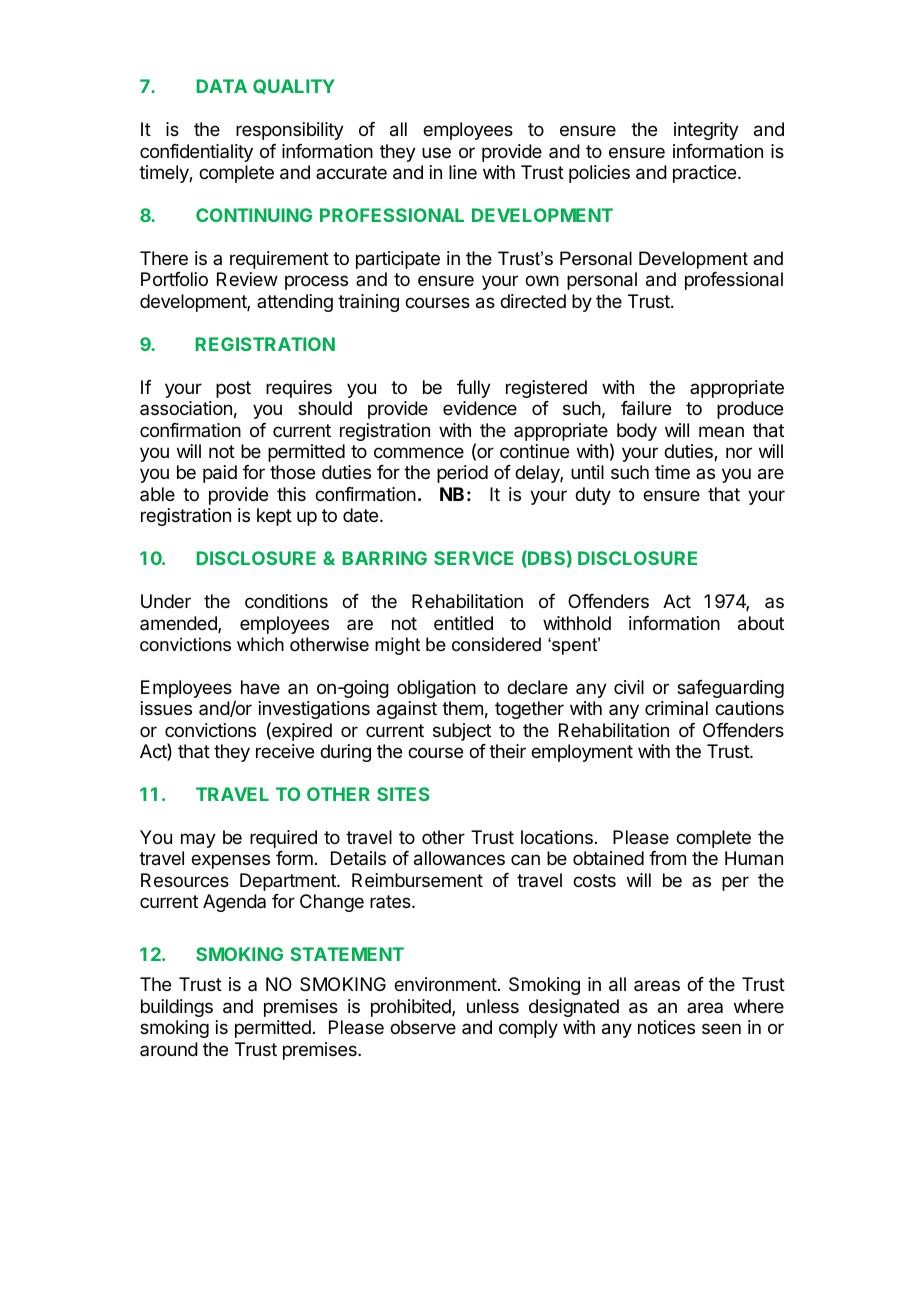  I want to click on integrity, so click(706, 131).
